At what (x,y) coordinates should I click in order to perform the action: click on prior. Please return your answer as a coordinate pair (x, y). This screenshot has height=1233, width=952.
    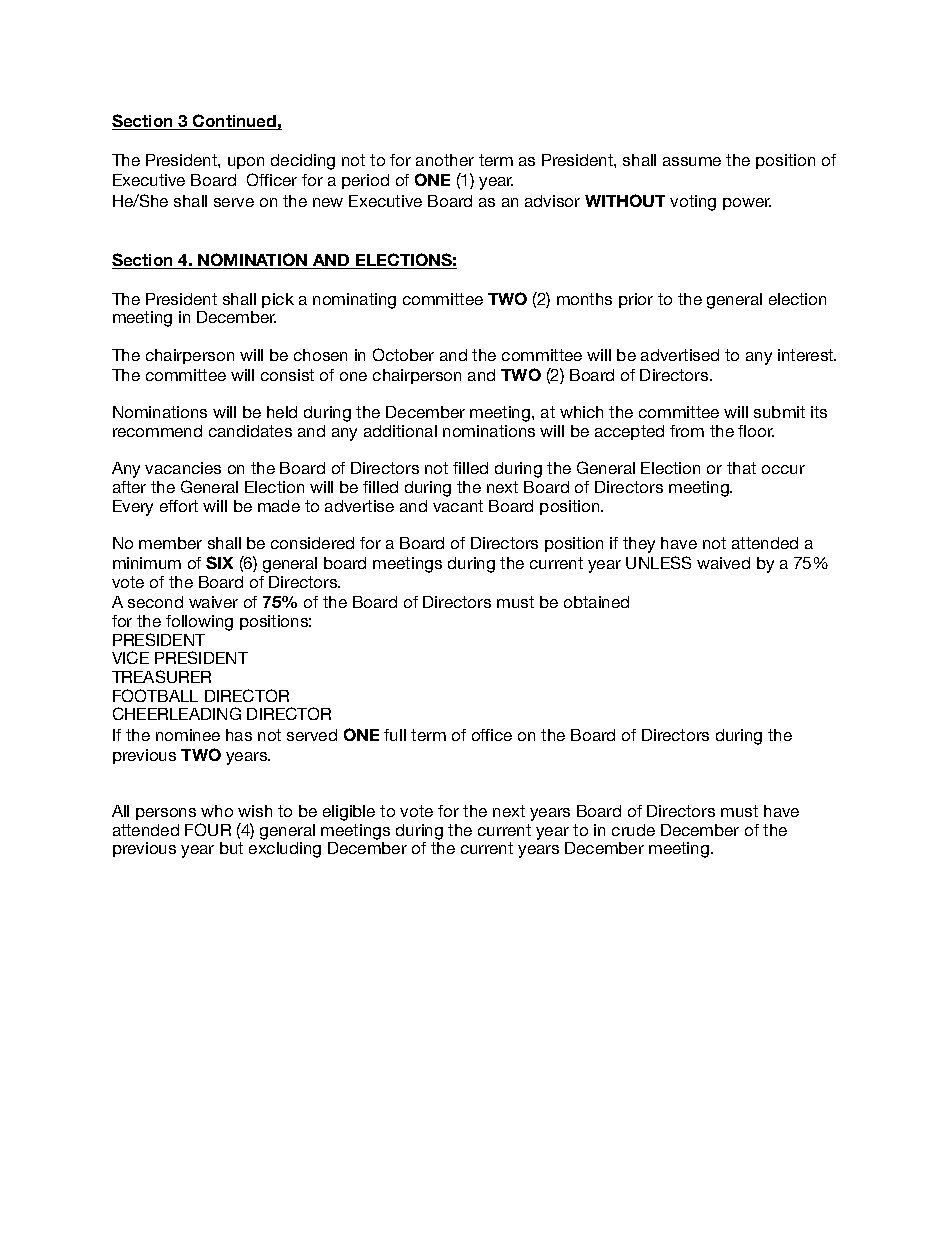
    Looking at the image, I should click on (636, 300).
